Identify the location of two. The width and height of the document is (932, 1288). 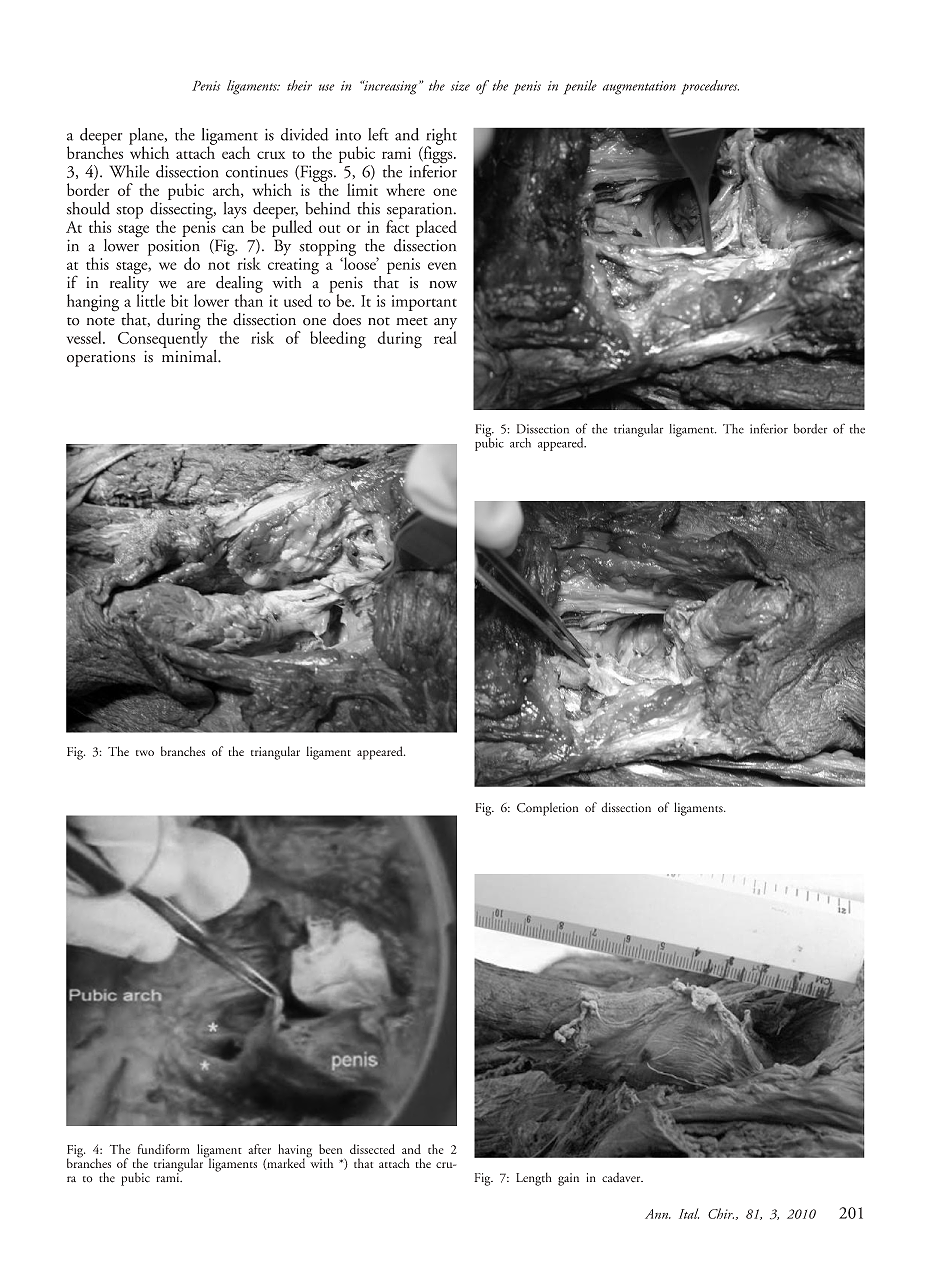
(145, 753).
